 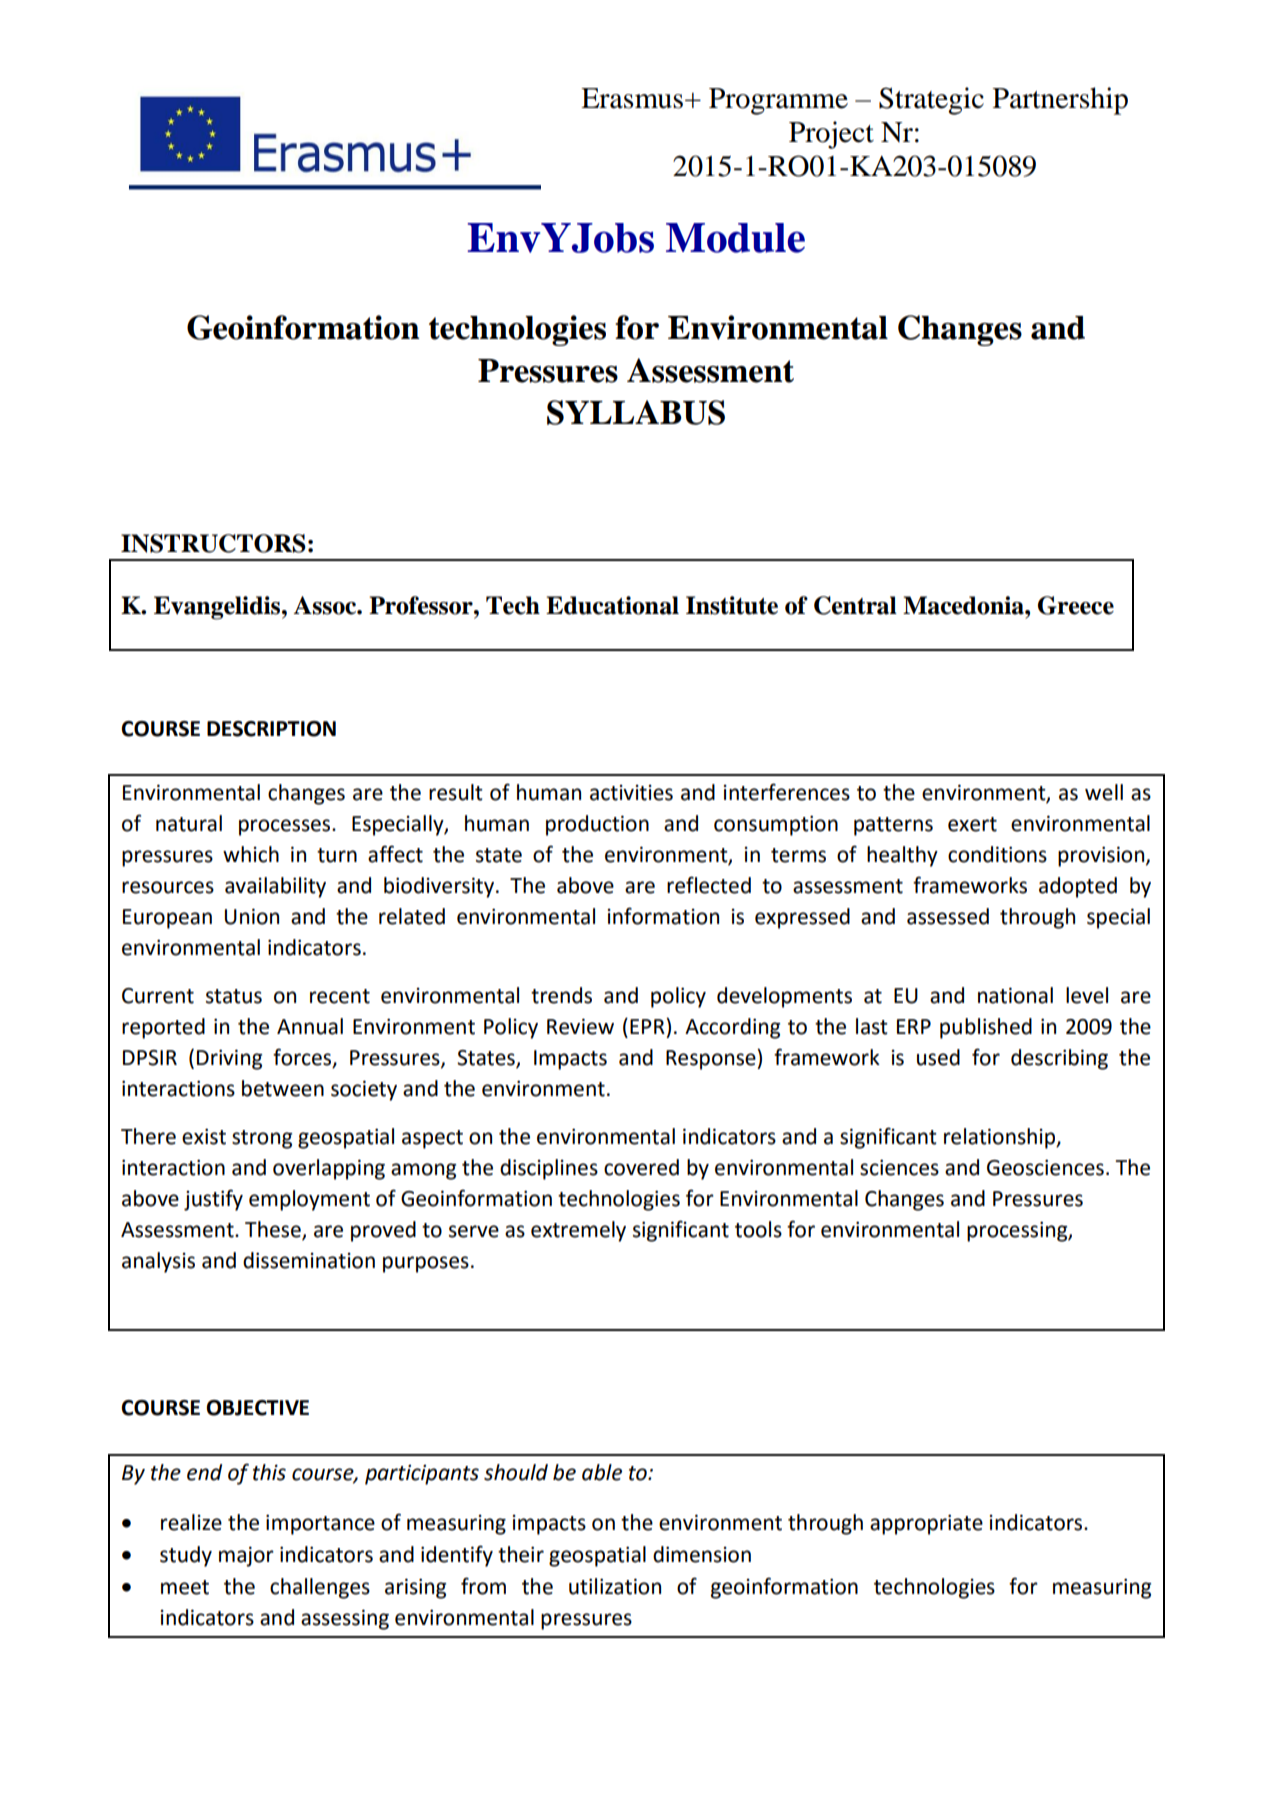 What do you see at coordinates (641, 1167) in the image?
I see `covered` at bounding box center [641, 1167].
